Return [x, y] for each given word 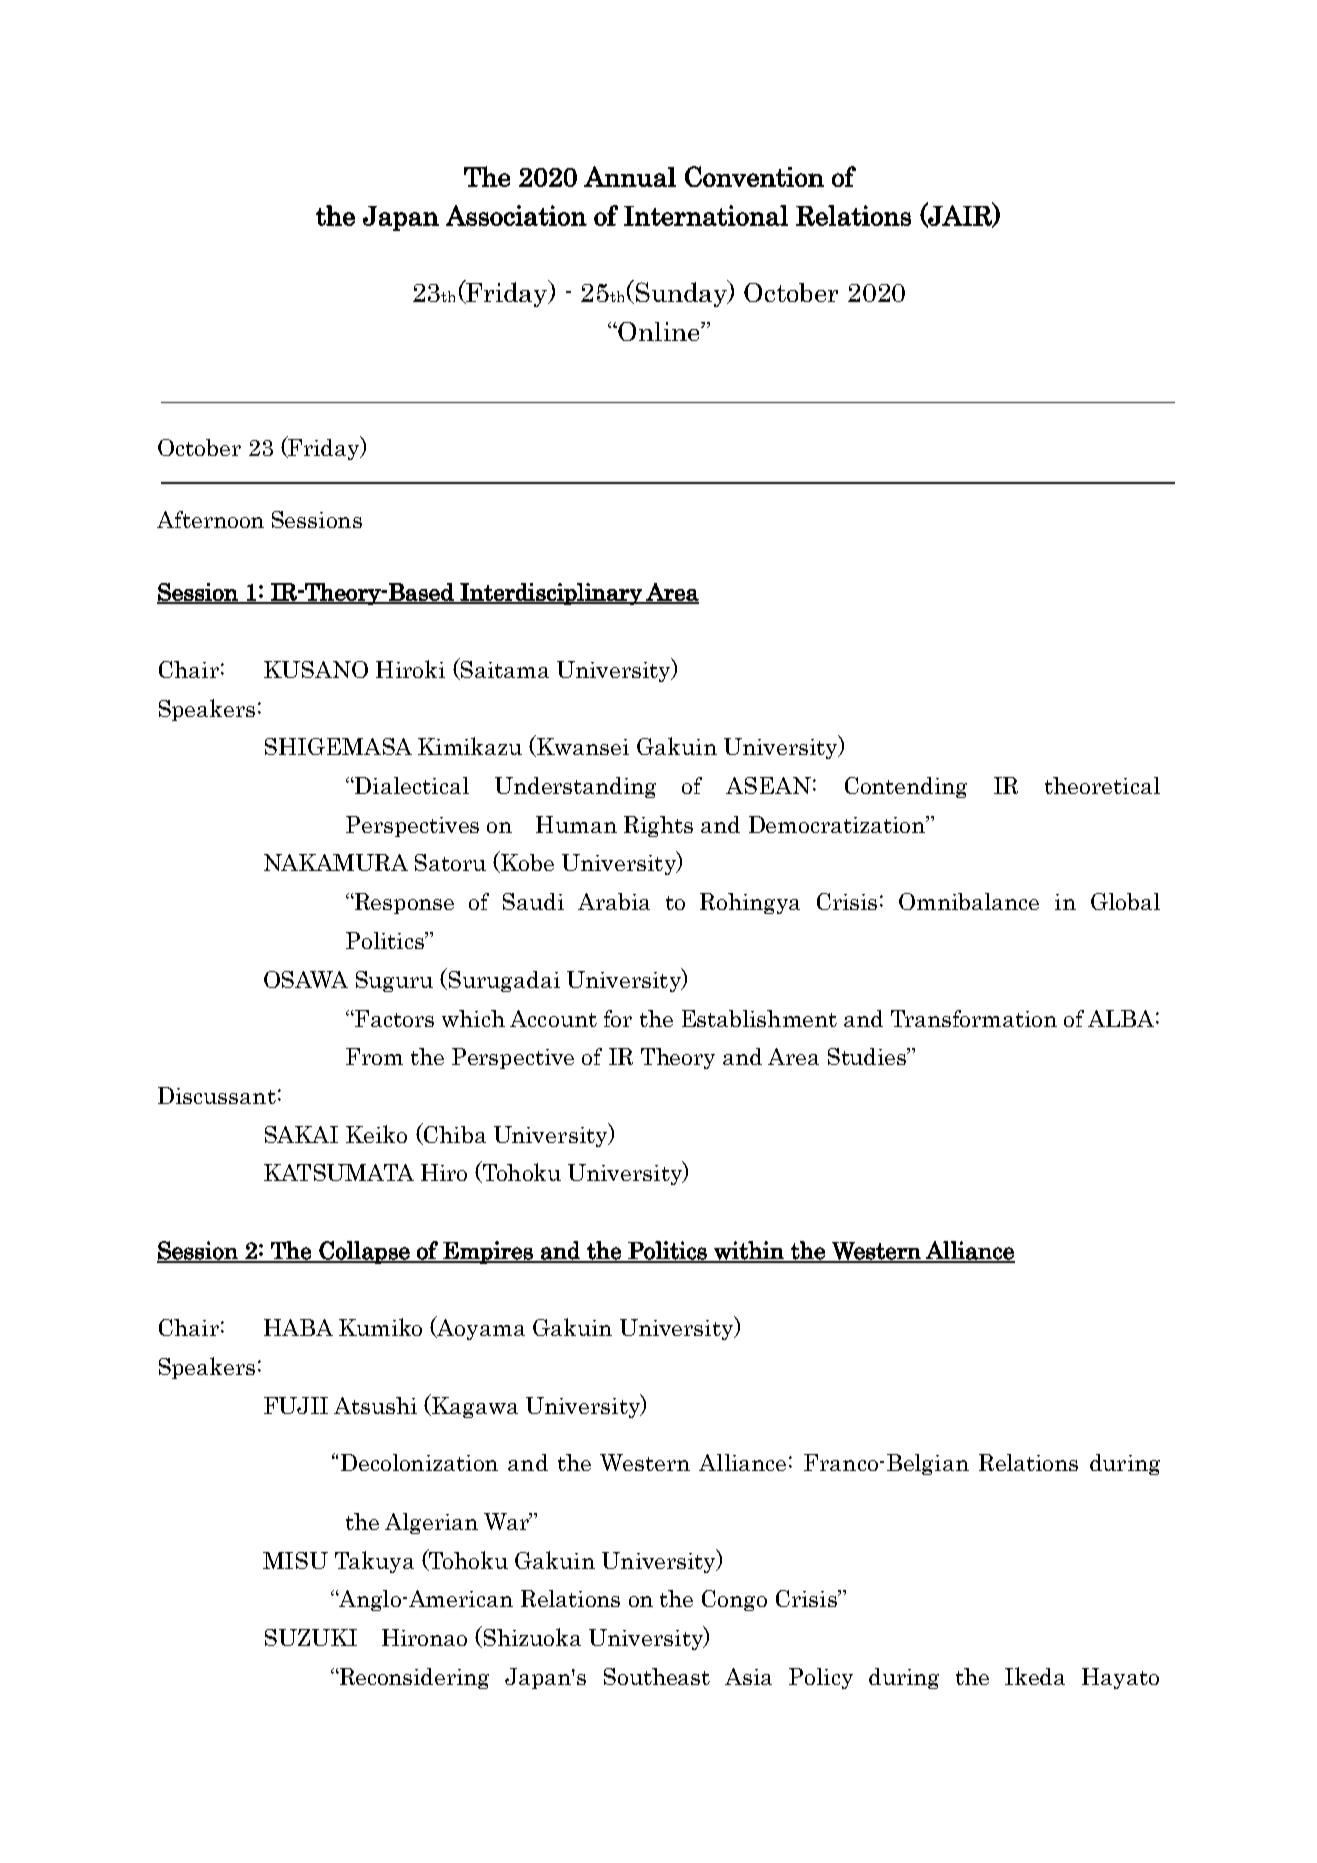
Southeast [657, 1676]
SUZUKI [311, 1637]
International [706, 215]
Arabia [614, 901]
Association [516, 215]
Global [1125, 901]
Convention [754, 176]
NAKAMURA [336, 862]
